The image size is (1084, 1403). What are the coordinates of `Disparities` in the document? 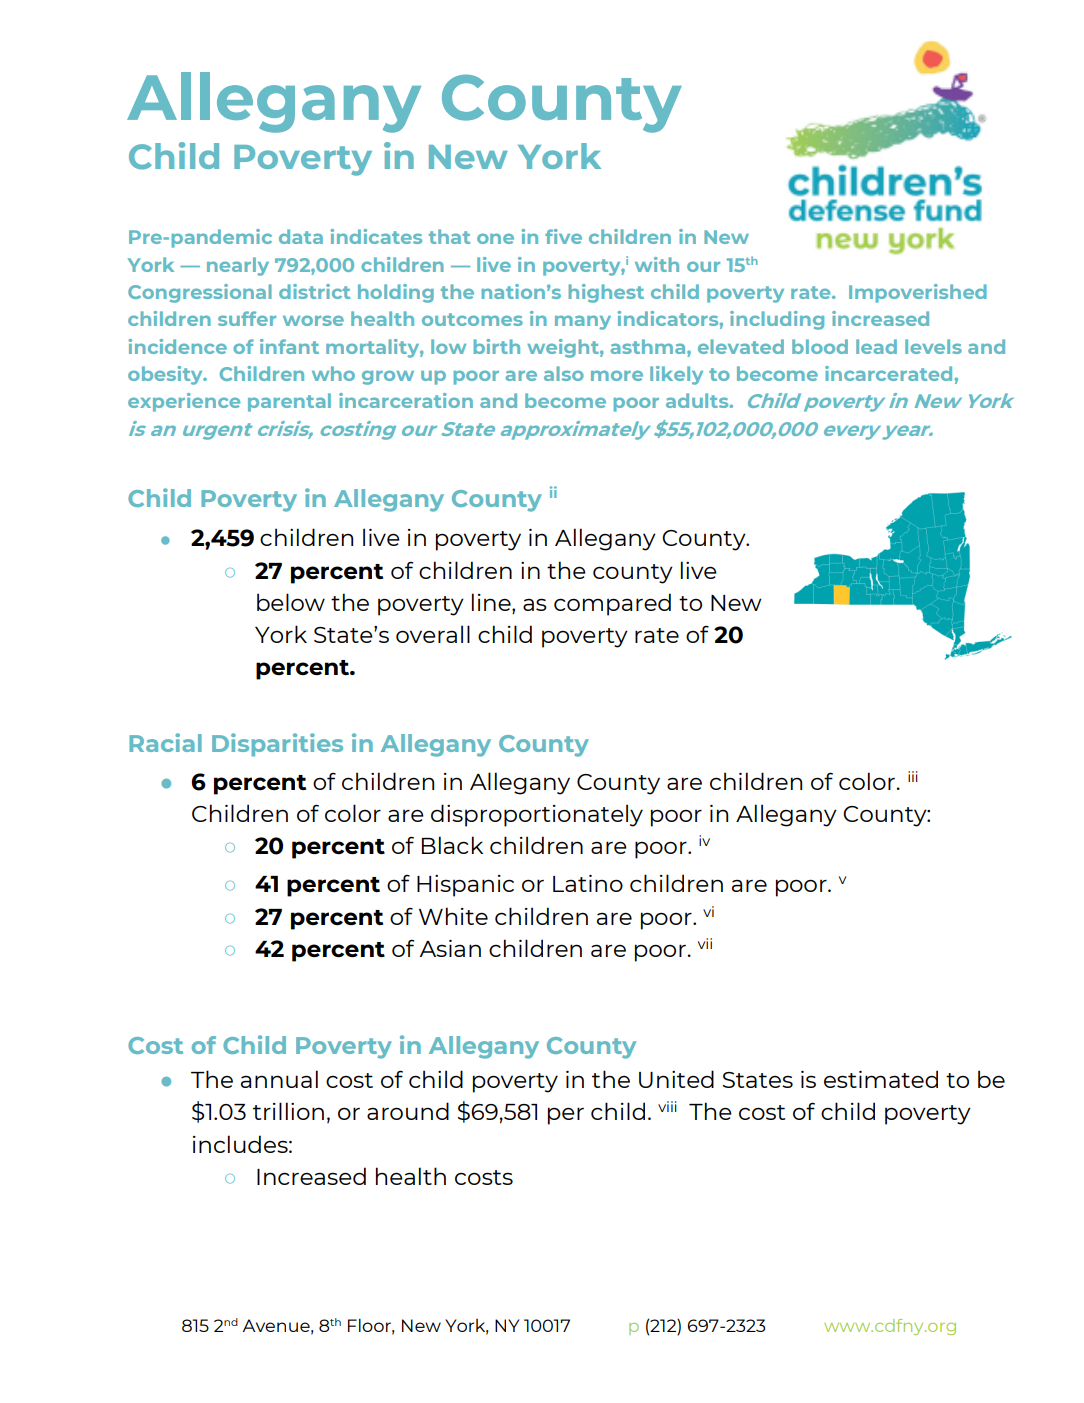 It's located at (277, 745).
